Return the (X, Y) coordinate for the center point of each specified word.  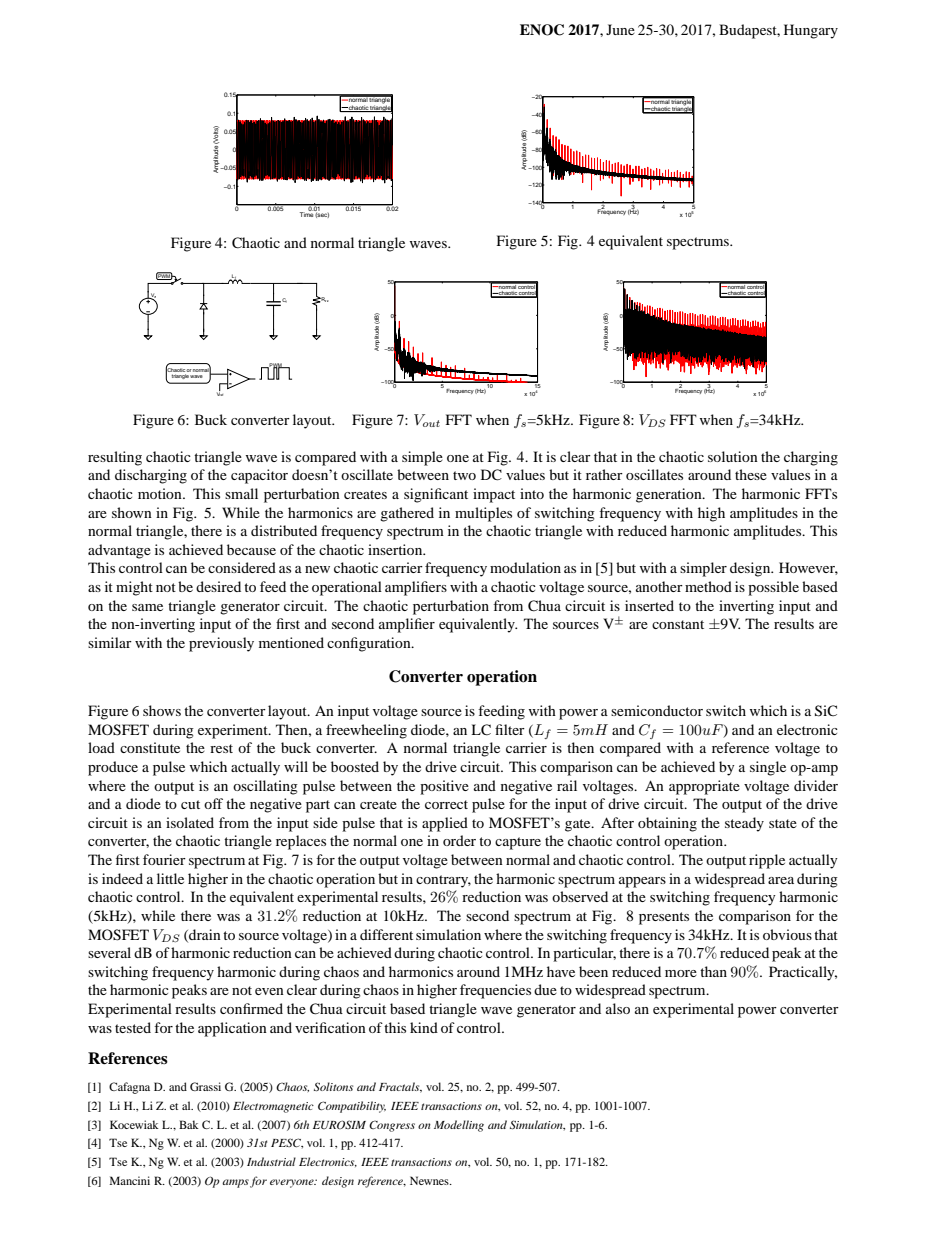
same (147, 607)
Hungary (811, 31)
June (620, 29)
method (708, 586)
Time (307, 213)
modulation (525, 567)
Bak (189, 1124)
